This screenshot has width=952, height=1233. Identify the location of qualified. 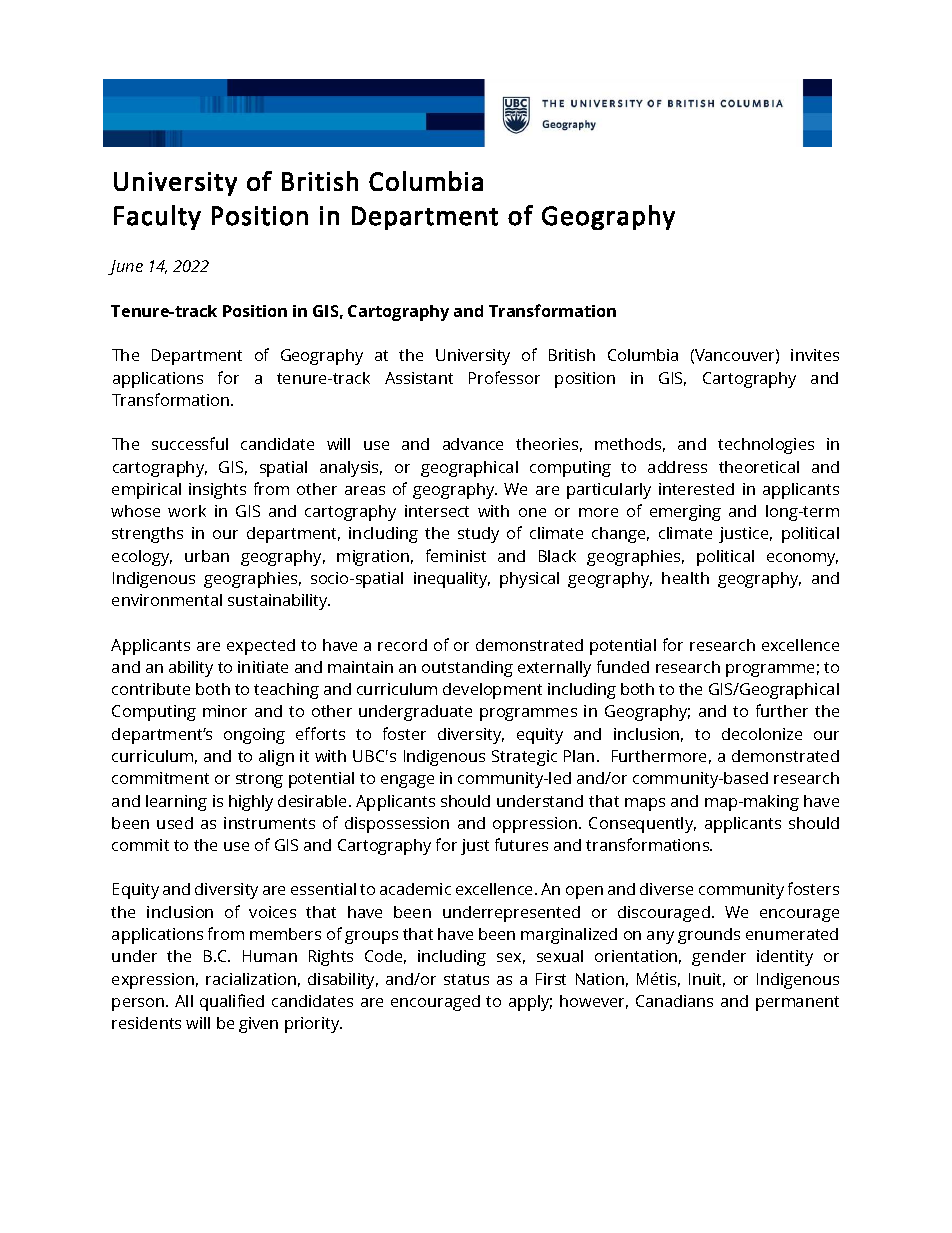
(232, 1002).
